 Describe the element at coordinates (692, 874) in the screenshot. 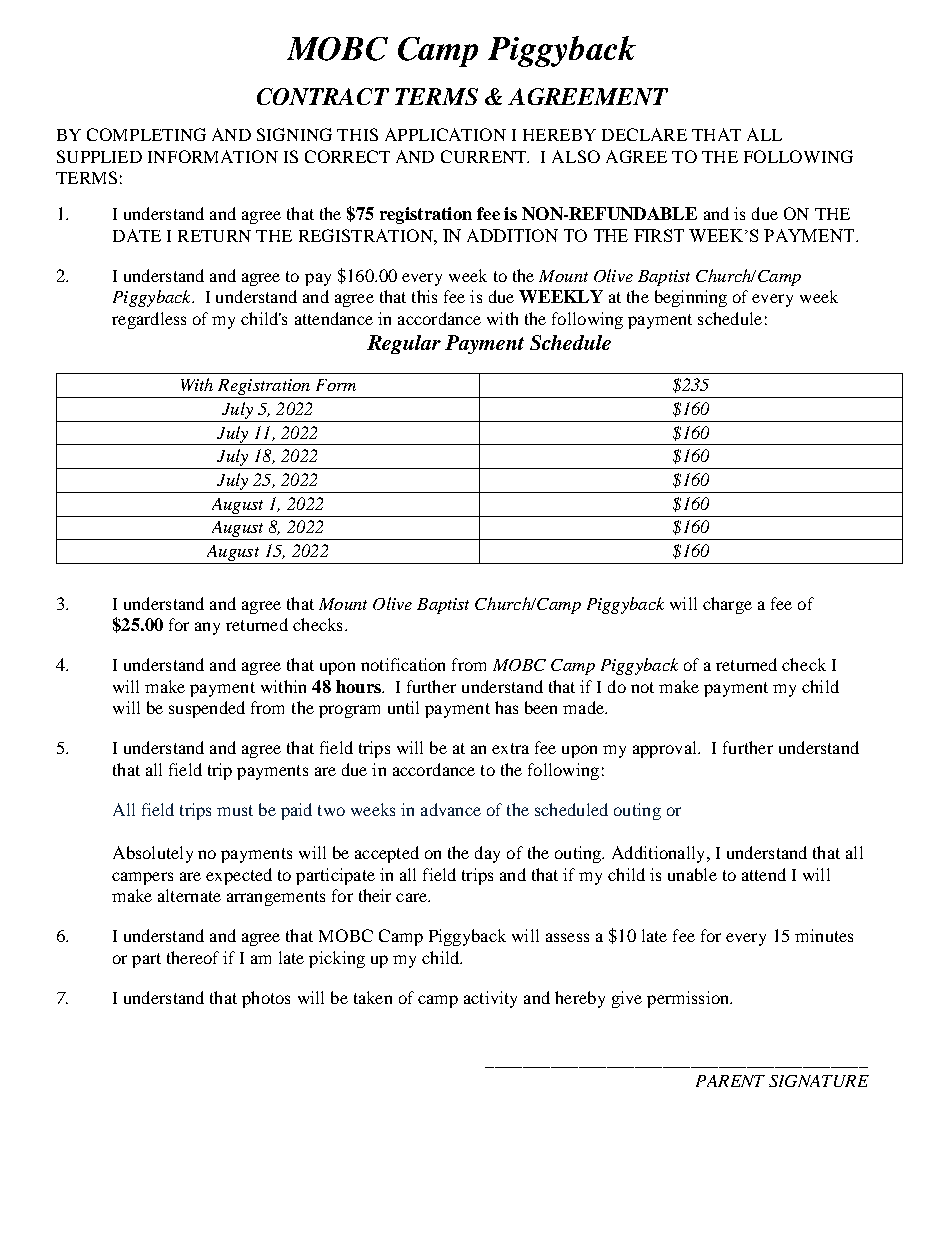

I see `unable` at that location.
